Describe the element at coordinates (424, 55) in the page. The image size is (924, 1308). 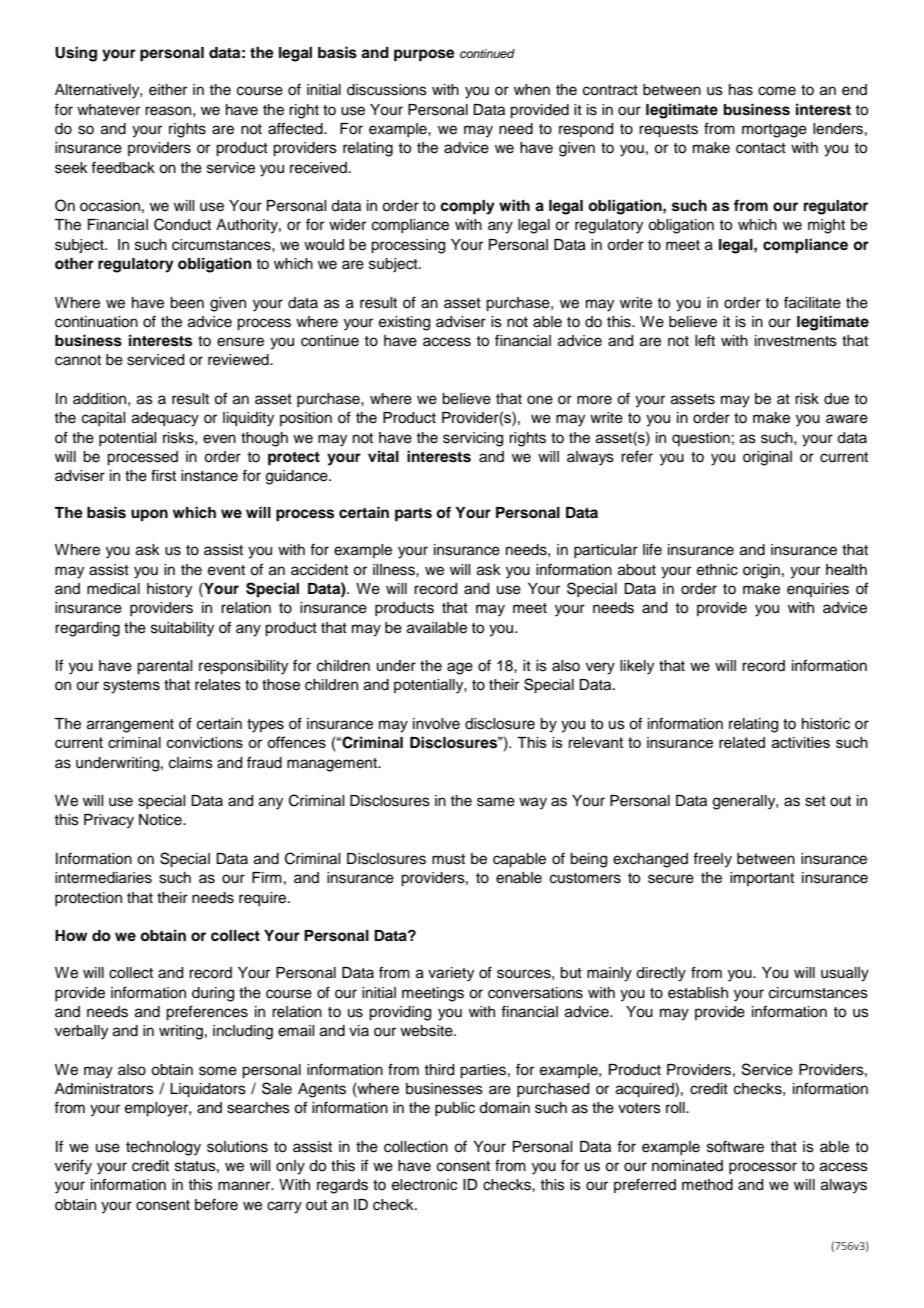
I see `purpose` at that location.
